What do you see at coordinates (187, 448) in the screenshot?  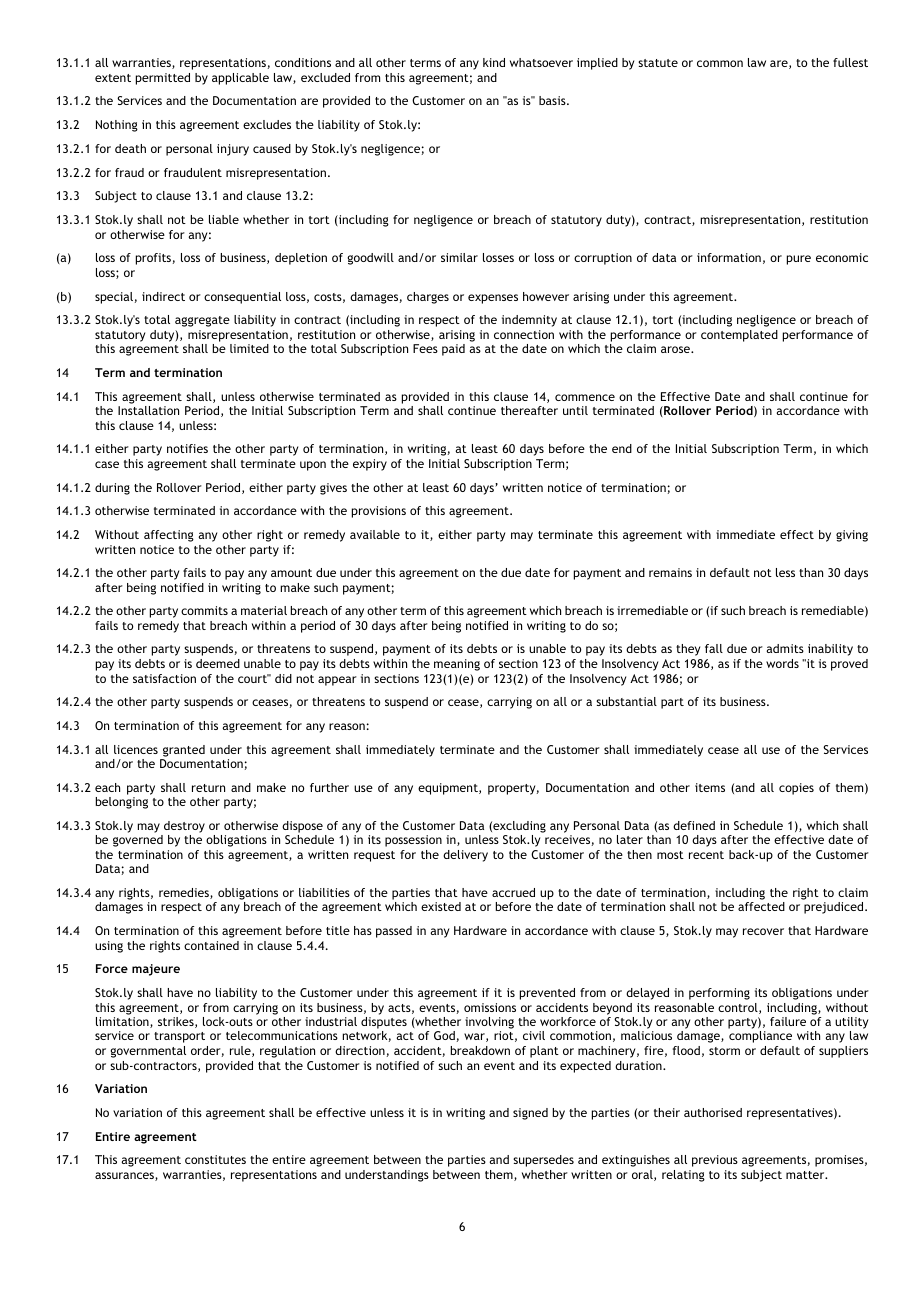 I see `notifies` at bounding box center [187, 448].
